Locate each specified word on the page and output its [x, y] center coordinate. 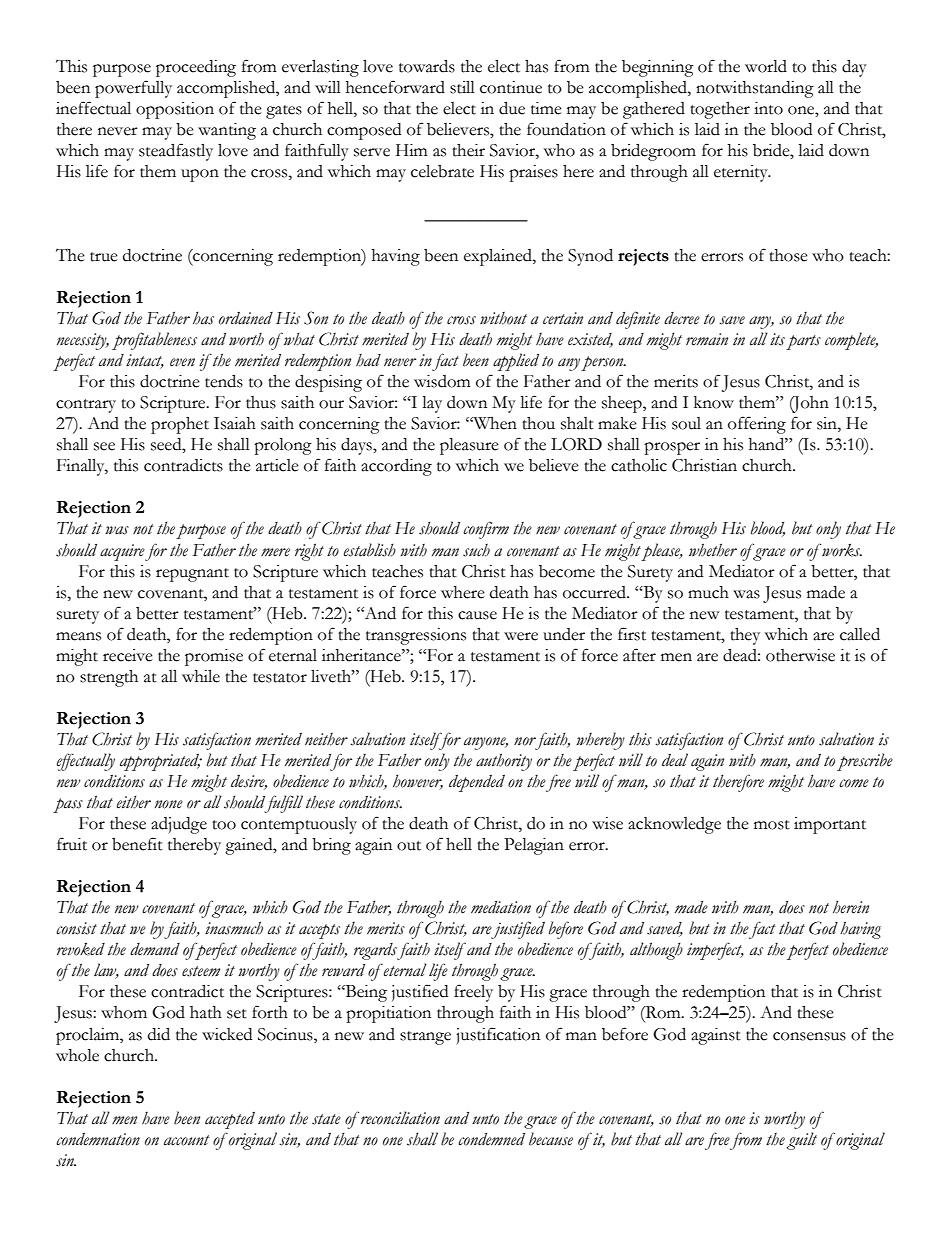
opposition [175, 110]
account [187, 1140]
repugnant [192, 575]
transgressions [416, 636]
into [768, 108]
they [745, 636]
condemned [491, 1139]
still [462, 87]
